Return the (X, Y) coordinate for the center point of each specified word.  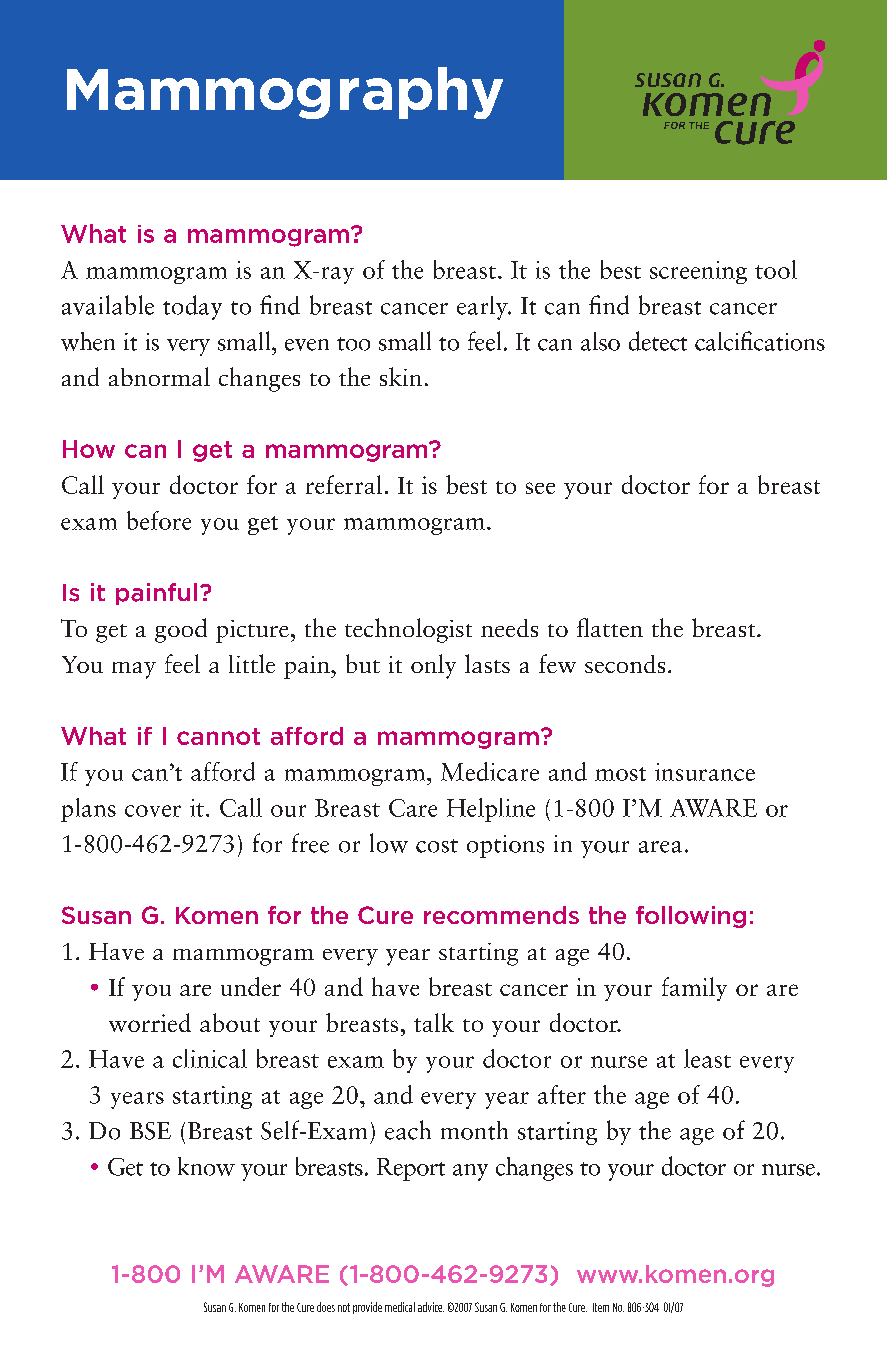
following (691, 917)
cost (437, 846)
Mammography (285, 93)
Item (601, 1307)
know (206, 1166)
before (159, 520)
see (540, 488)
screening (698, 272)
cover (153, 811)
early (483, 308)
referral (344, 484)
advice (431, 1307)
